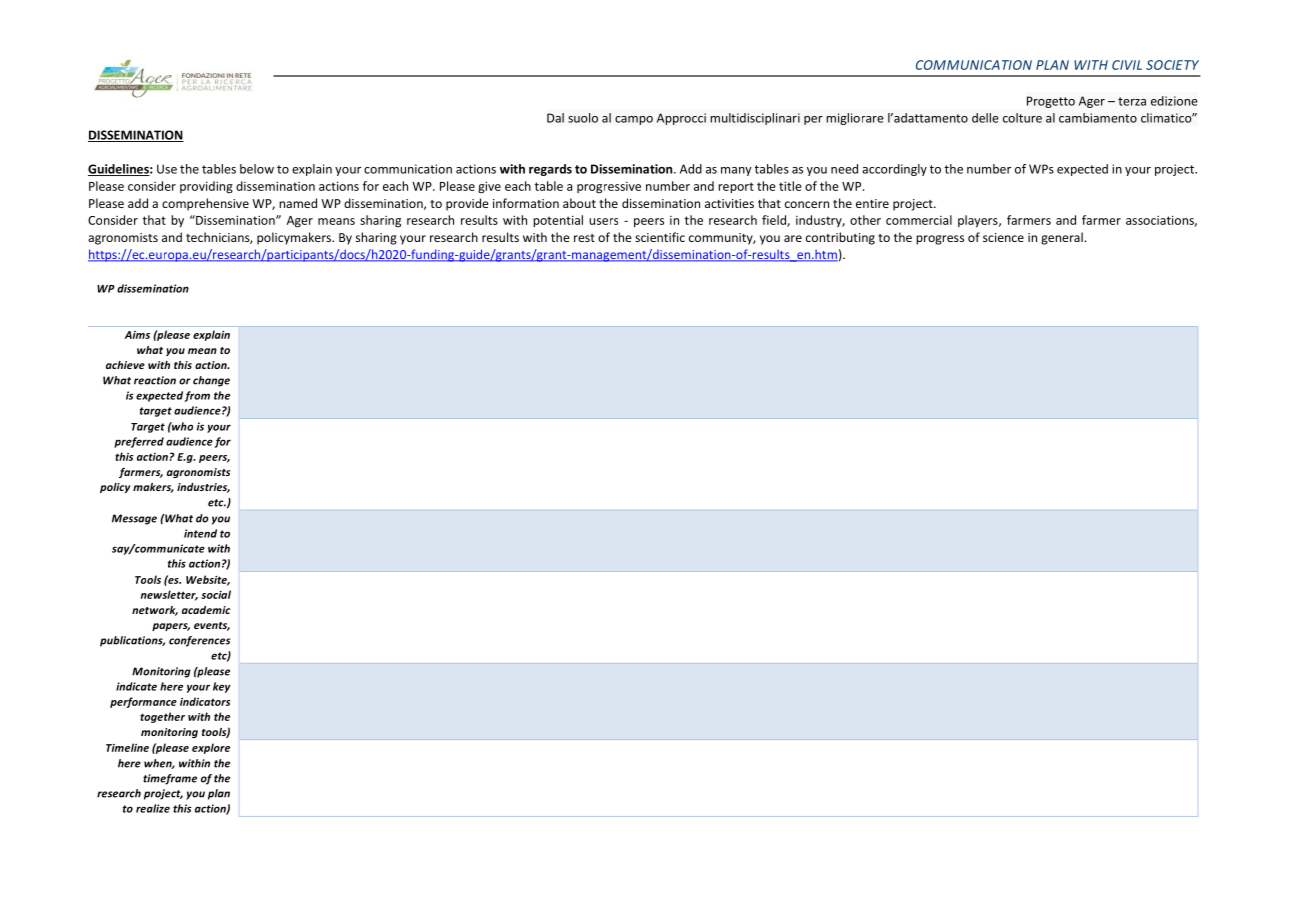 Image resolution: width=1308 pixels, height=924 pixels. I want to click on change, so click(211, 381).
